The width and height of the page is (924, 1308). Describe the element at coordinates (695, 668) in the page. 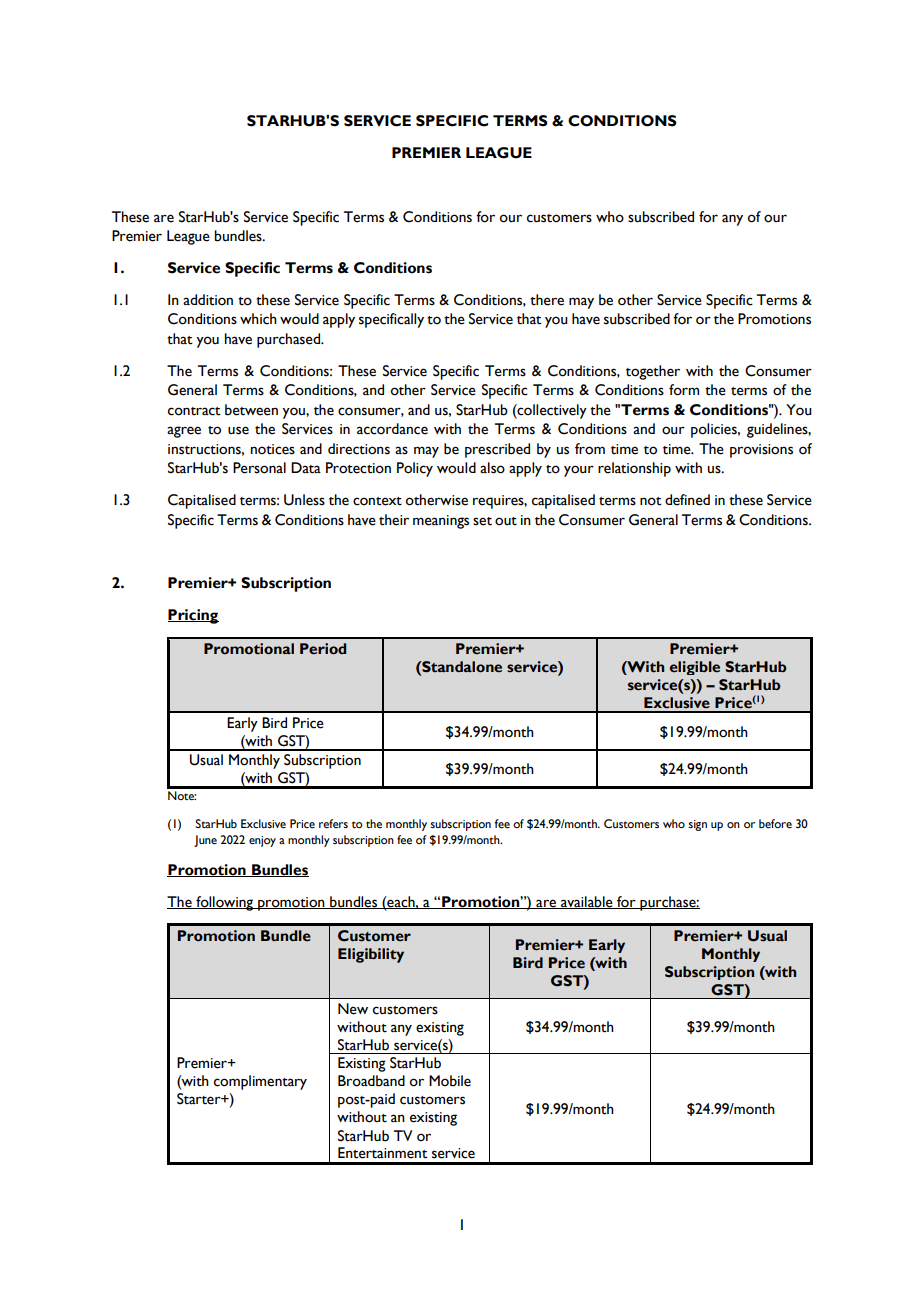

I see `eligible` at that location.
